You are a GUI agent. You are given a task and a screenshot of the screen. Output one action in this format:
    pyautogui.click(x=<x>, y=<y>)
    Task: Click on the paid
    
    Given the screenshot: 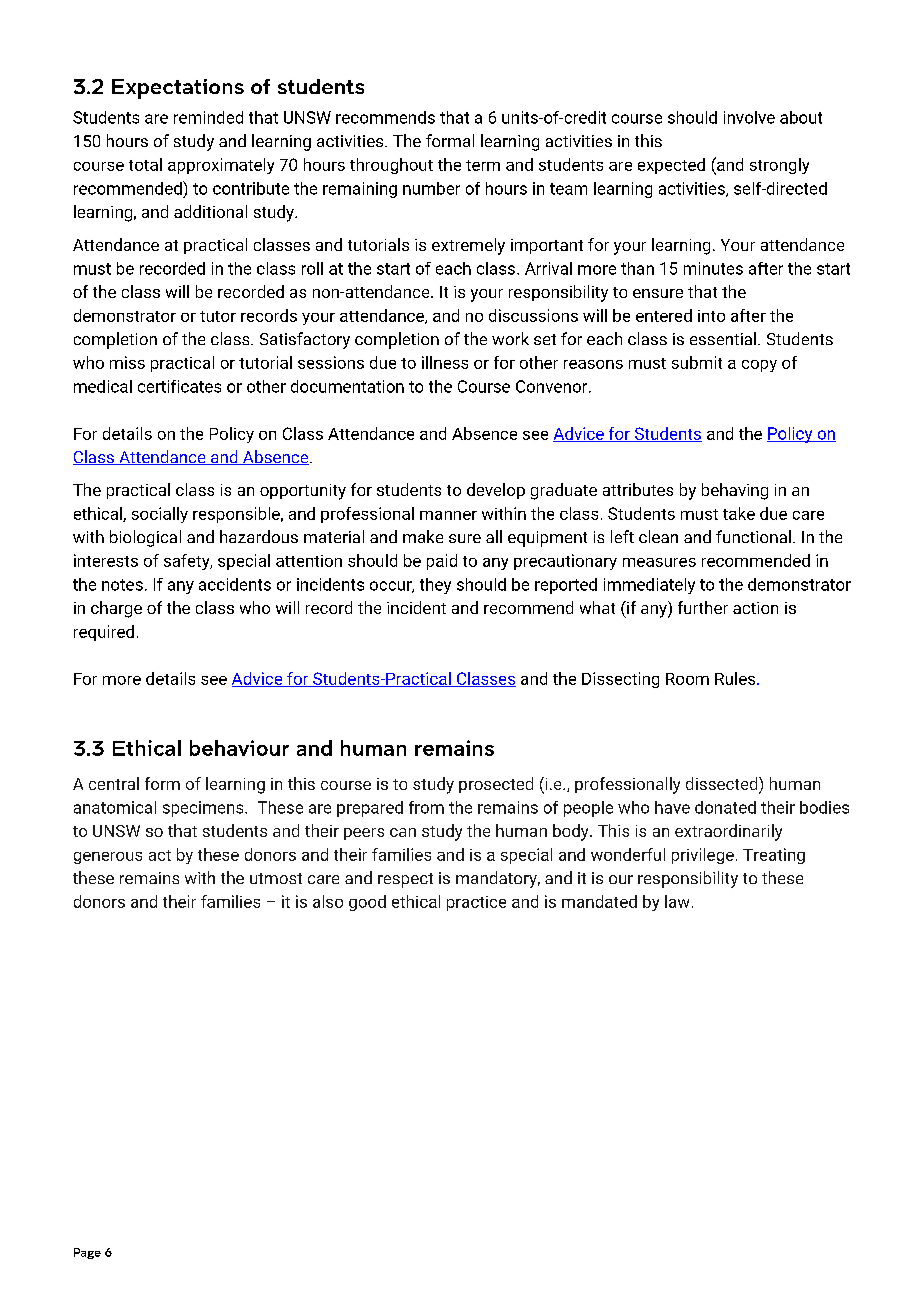 What is the action you would take?
    pyautogui.click(x=442, y=562)
